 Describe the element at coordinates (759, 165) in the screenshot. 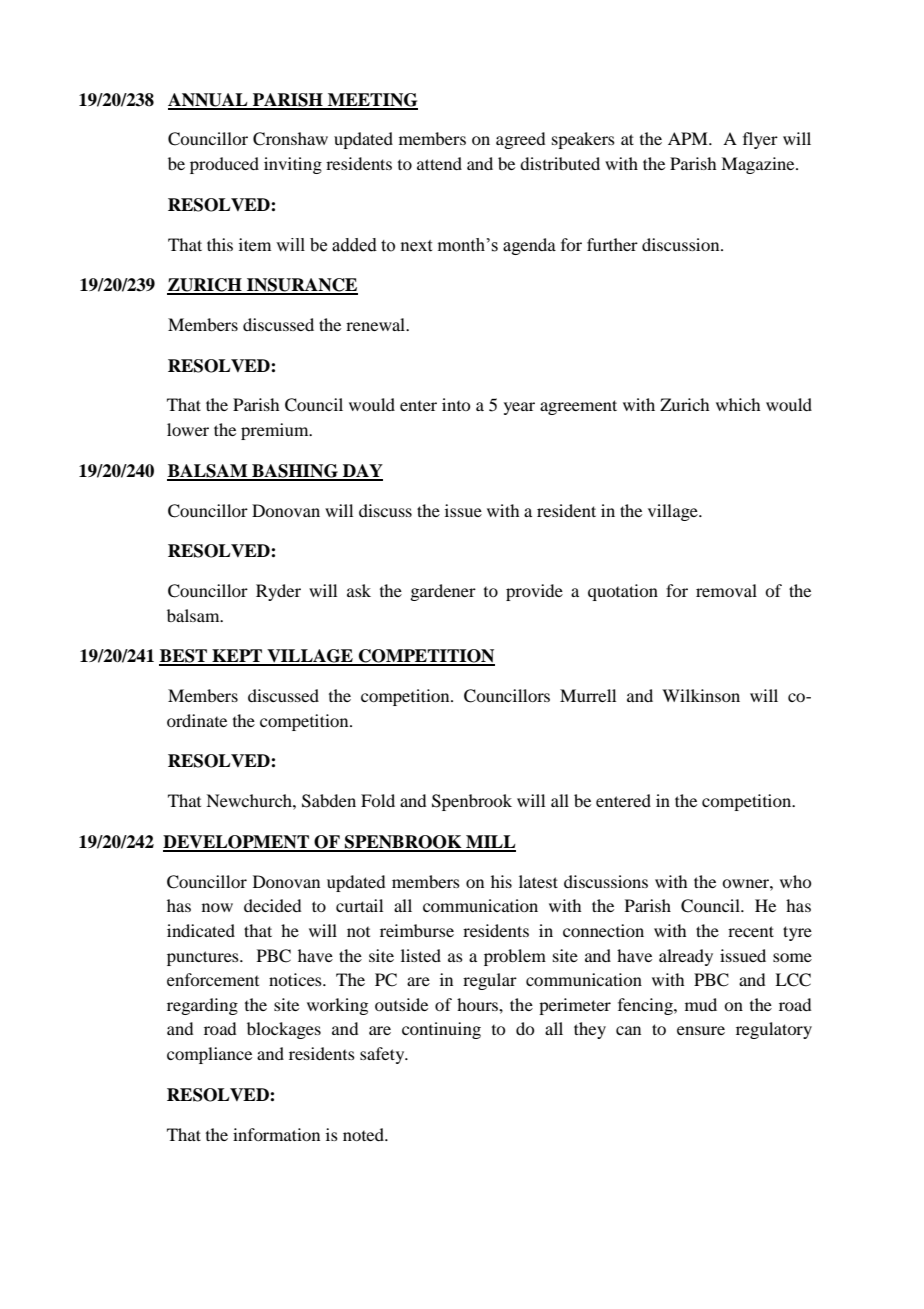

I see `Magazine` at that location.
